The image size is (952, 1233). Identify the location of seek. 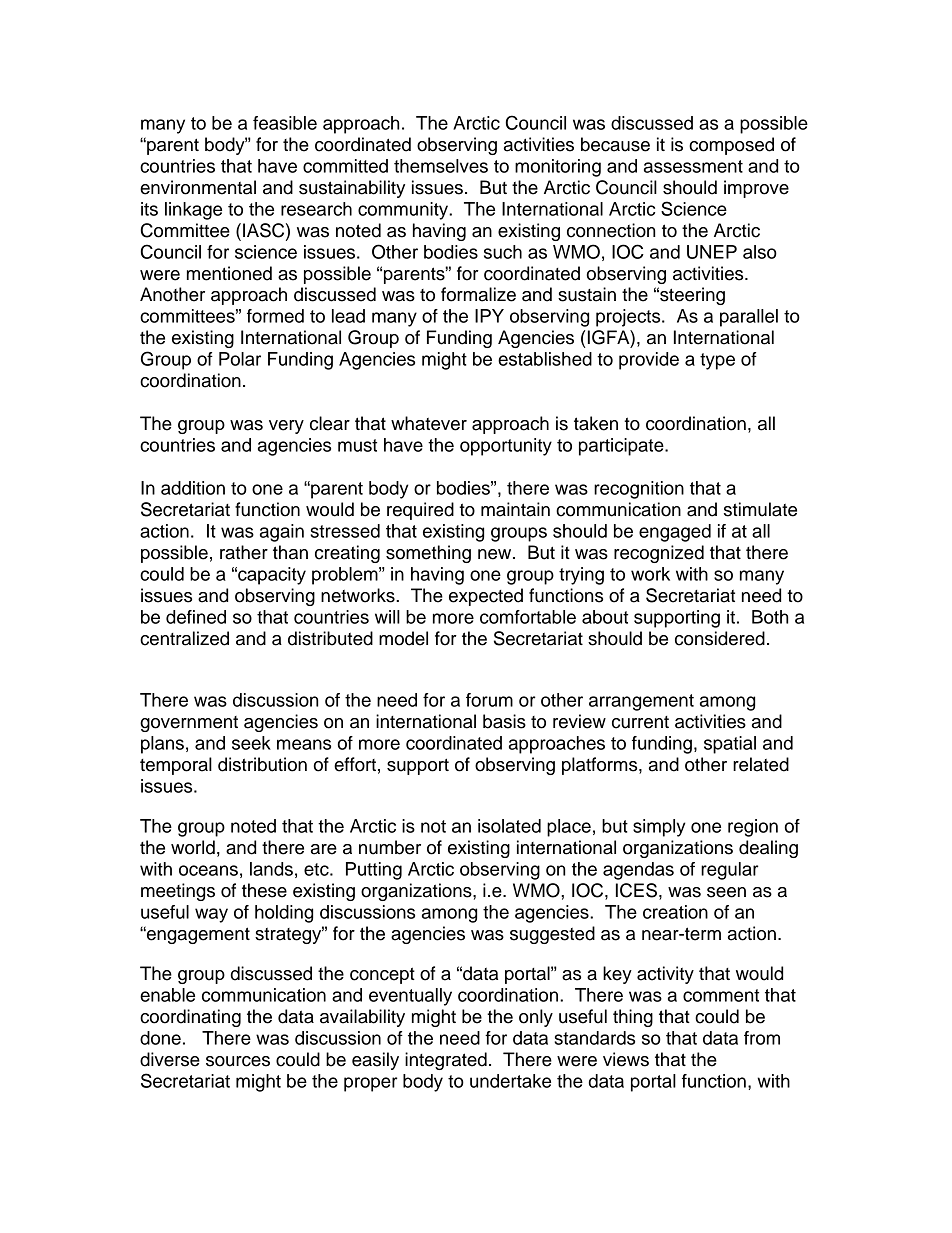
(251, 743).
